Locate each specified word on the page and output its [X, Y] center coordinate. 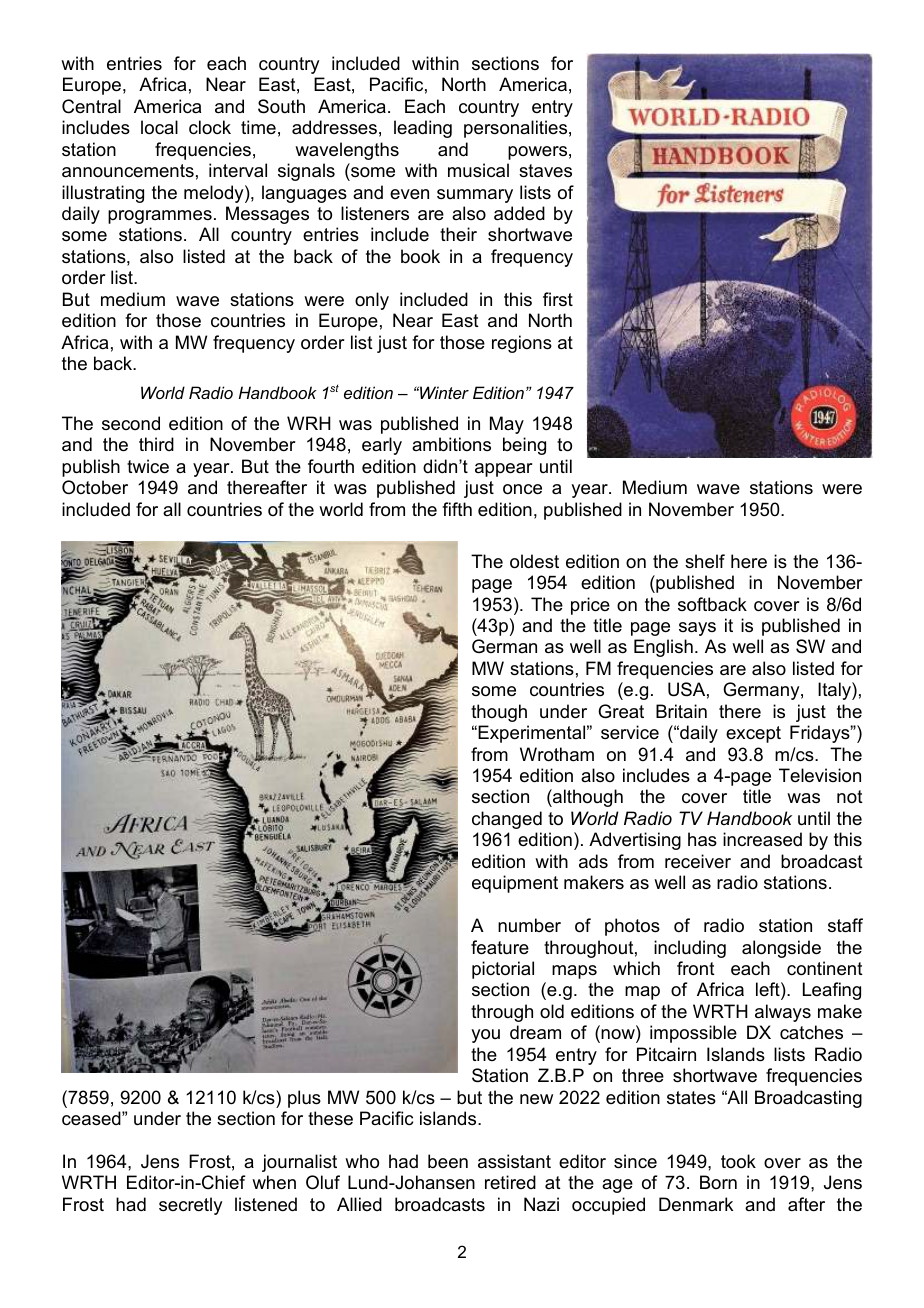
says [697, 629]
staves [545, 171]
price [590, 606]
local [159, 127]
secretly [190, 1206]
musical [478, 170]
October [95, 487]
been [448, 1161]
